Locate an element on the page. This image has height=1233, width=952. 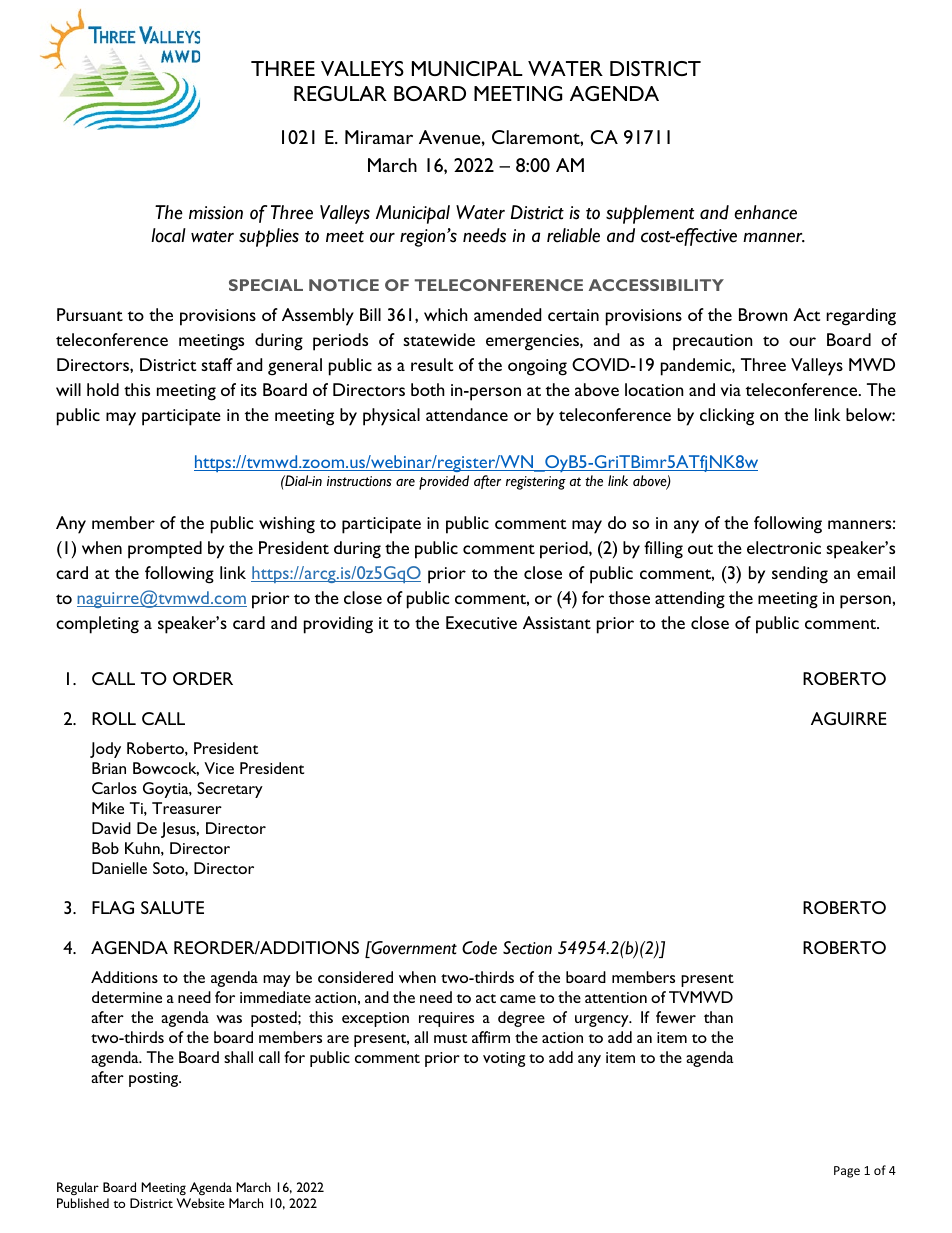
enhance is located at coordinates (765, 212).
